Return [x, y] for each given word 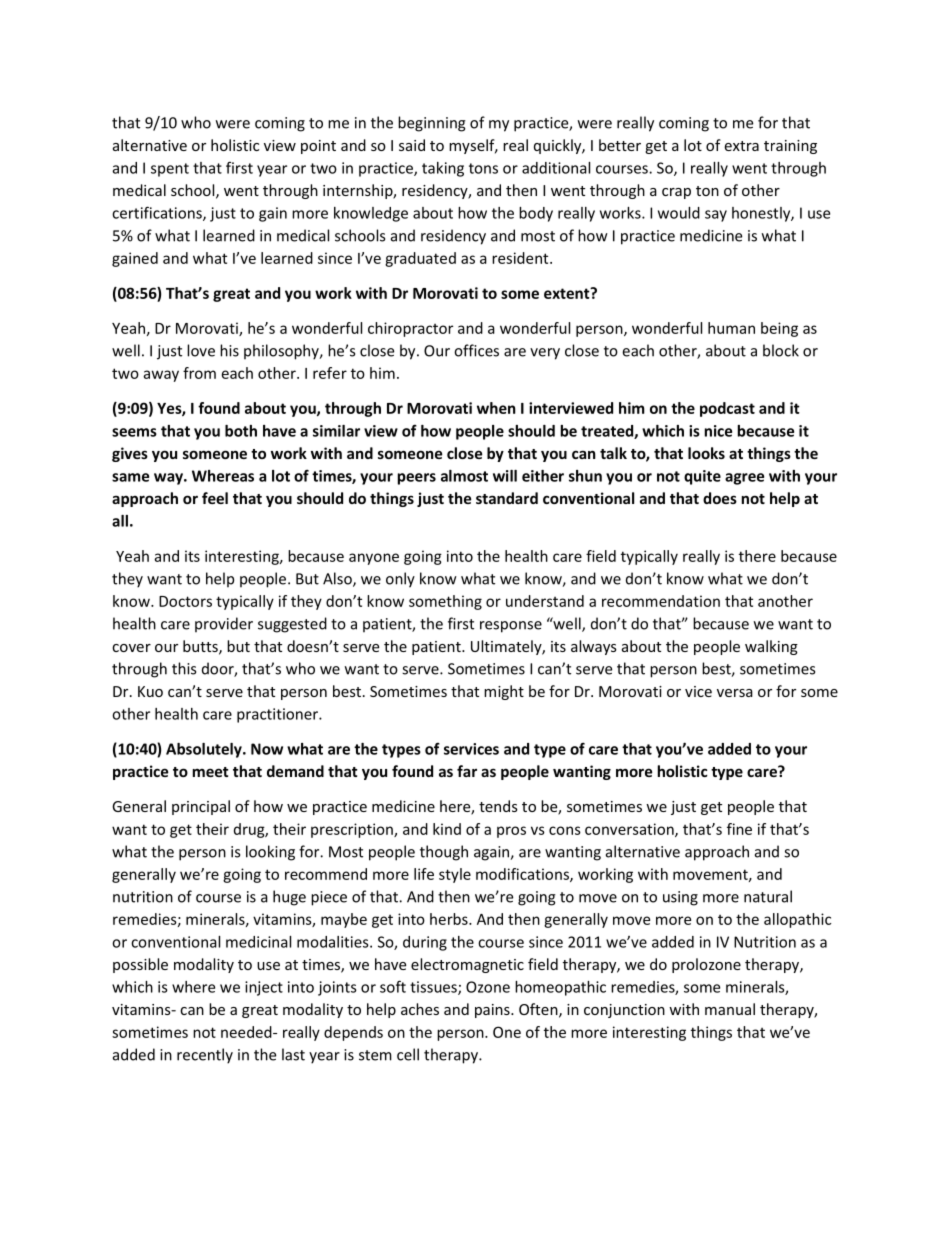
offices [476, 350]
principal [201, 807]
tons [483, 168]
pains [493, 1011]
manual [730, 1009]
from [199, 373]
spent [170, 170]
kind [447, 829]
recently [205, 1056]
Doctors [185, 601]
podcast [727, 409]
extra [741, 146]
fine [739, 829]
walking [771, 647]
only [400, 580]
